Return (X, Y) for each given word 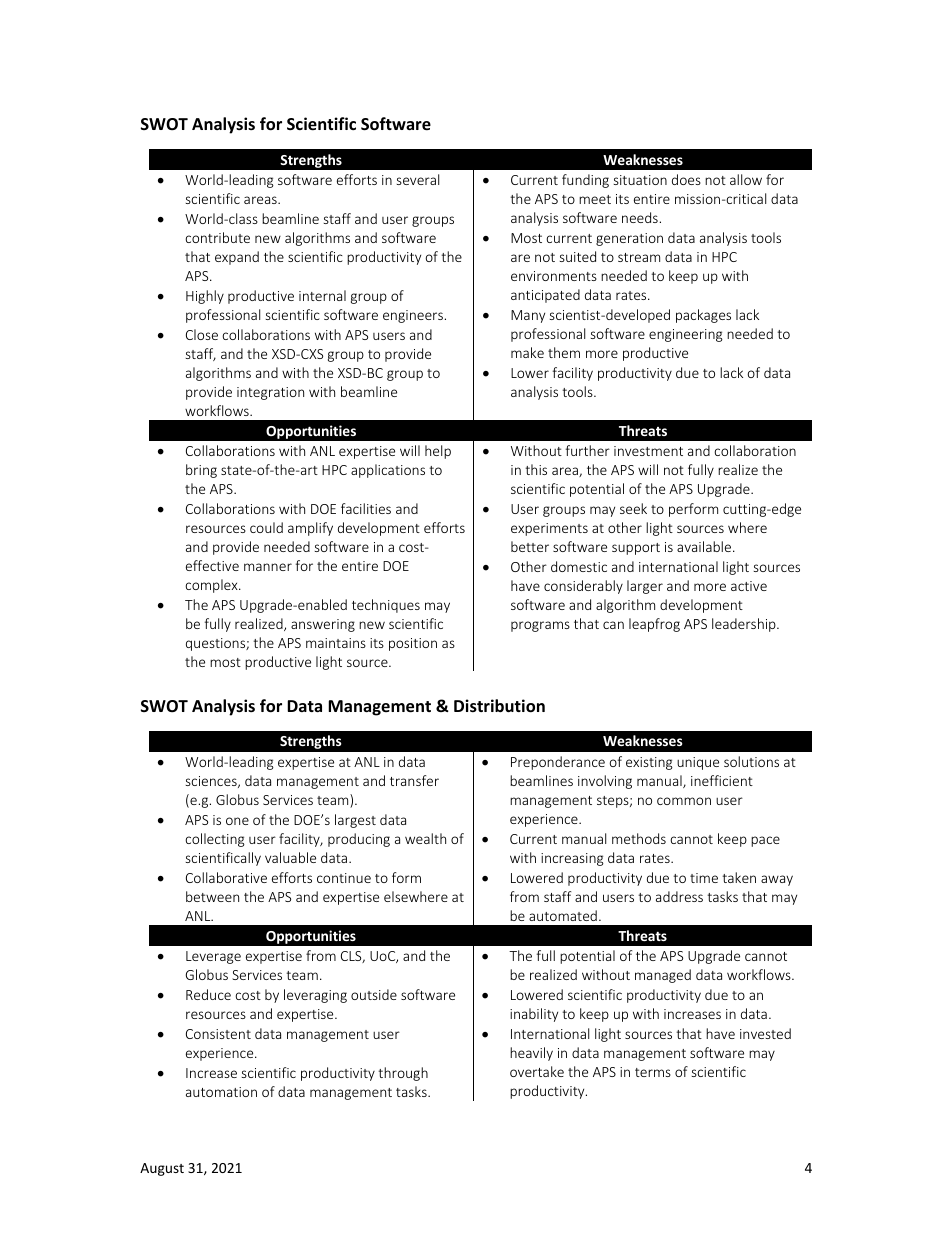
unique (698, 763)
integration (270, 393)
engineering (686, 335)
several (418, 179)
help (438, 452)
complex (212, 586)
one (237, 821)
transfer (414, 780)
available (705, 546)
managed (663, 976)
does (686, 179)
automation (221, 1092)
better (530, 546)
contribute (217, 237)
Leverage (213, 957)
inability (534, 1015)
